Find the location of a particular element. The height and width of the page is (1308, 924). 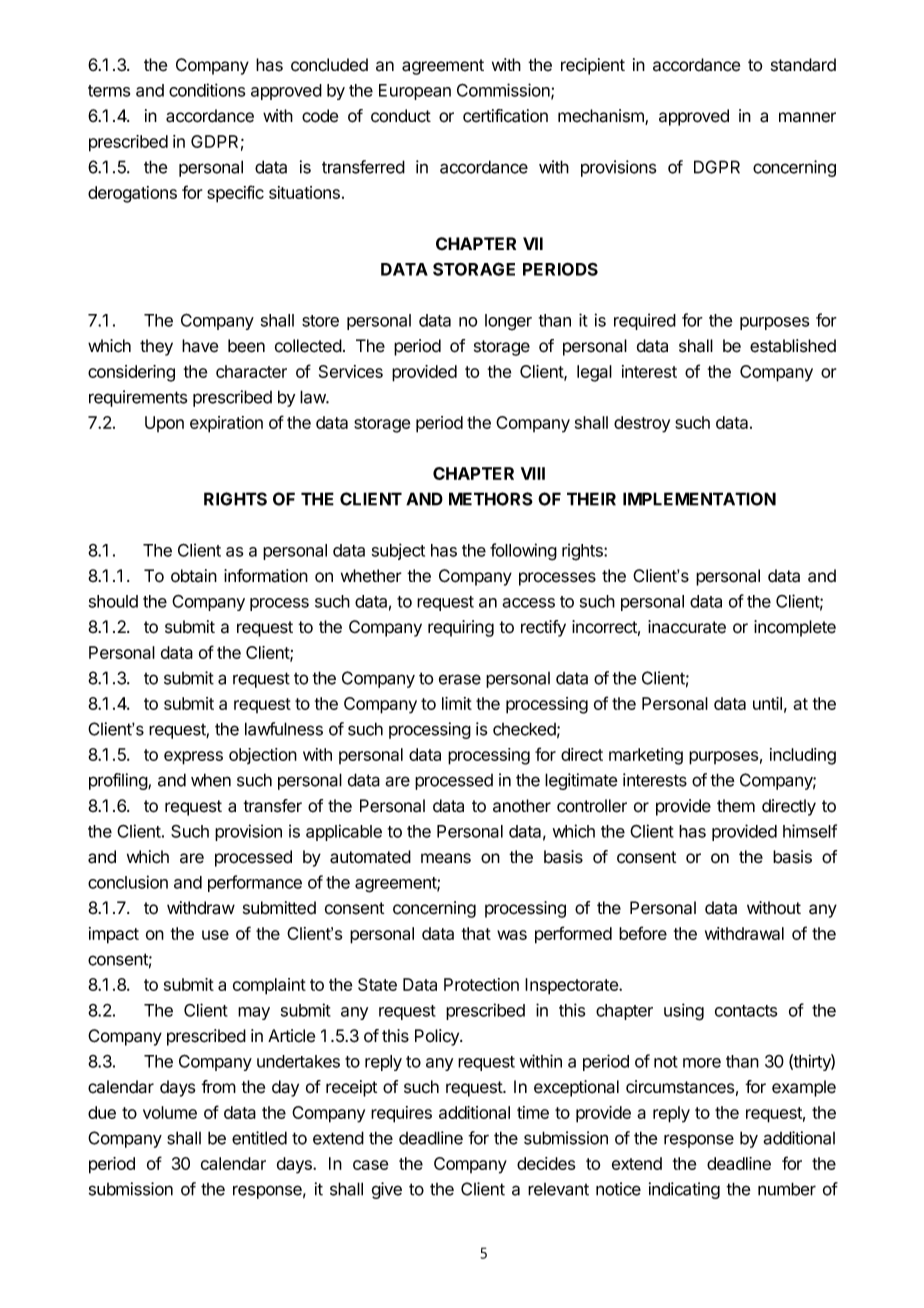

when is located at coordinates (211, 780).
